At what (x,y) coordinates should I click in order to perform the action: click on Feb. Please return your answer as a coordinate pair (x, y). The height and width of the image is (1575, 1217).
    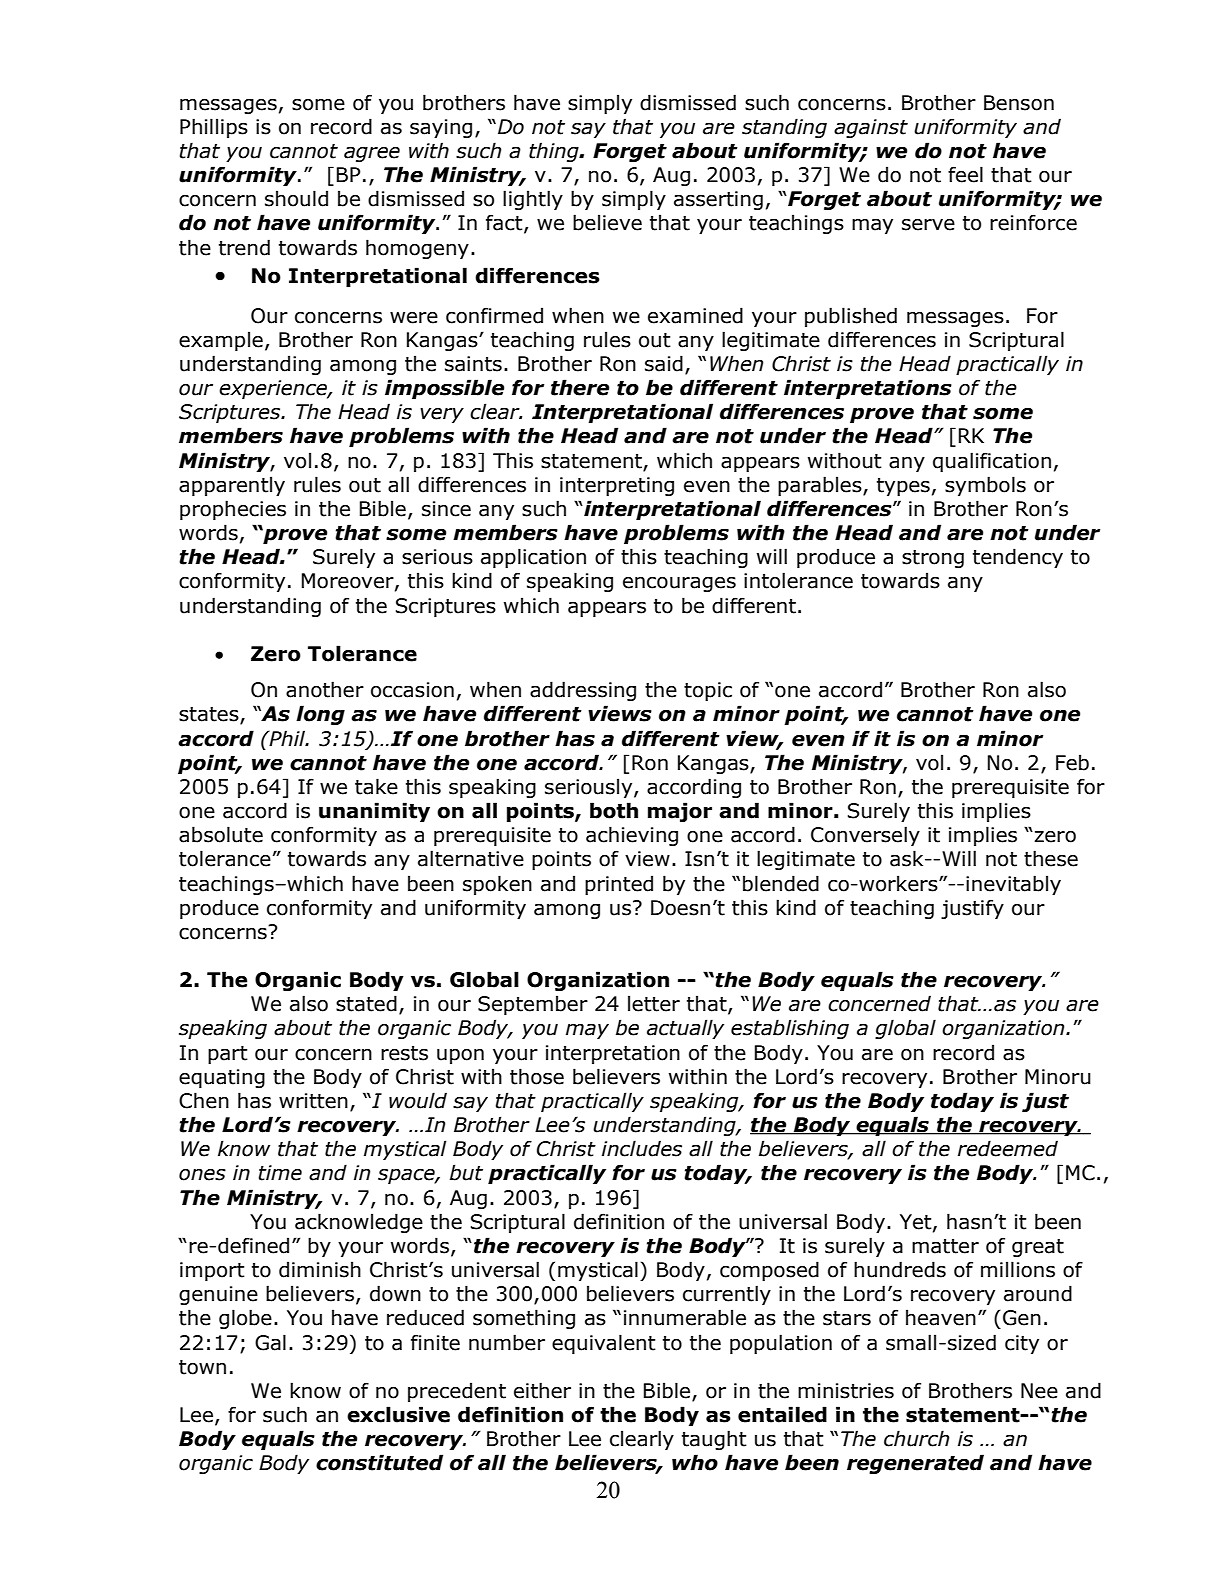
    Looking at the image, I should click on (1072, 762).
